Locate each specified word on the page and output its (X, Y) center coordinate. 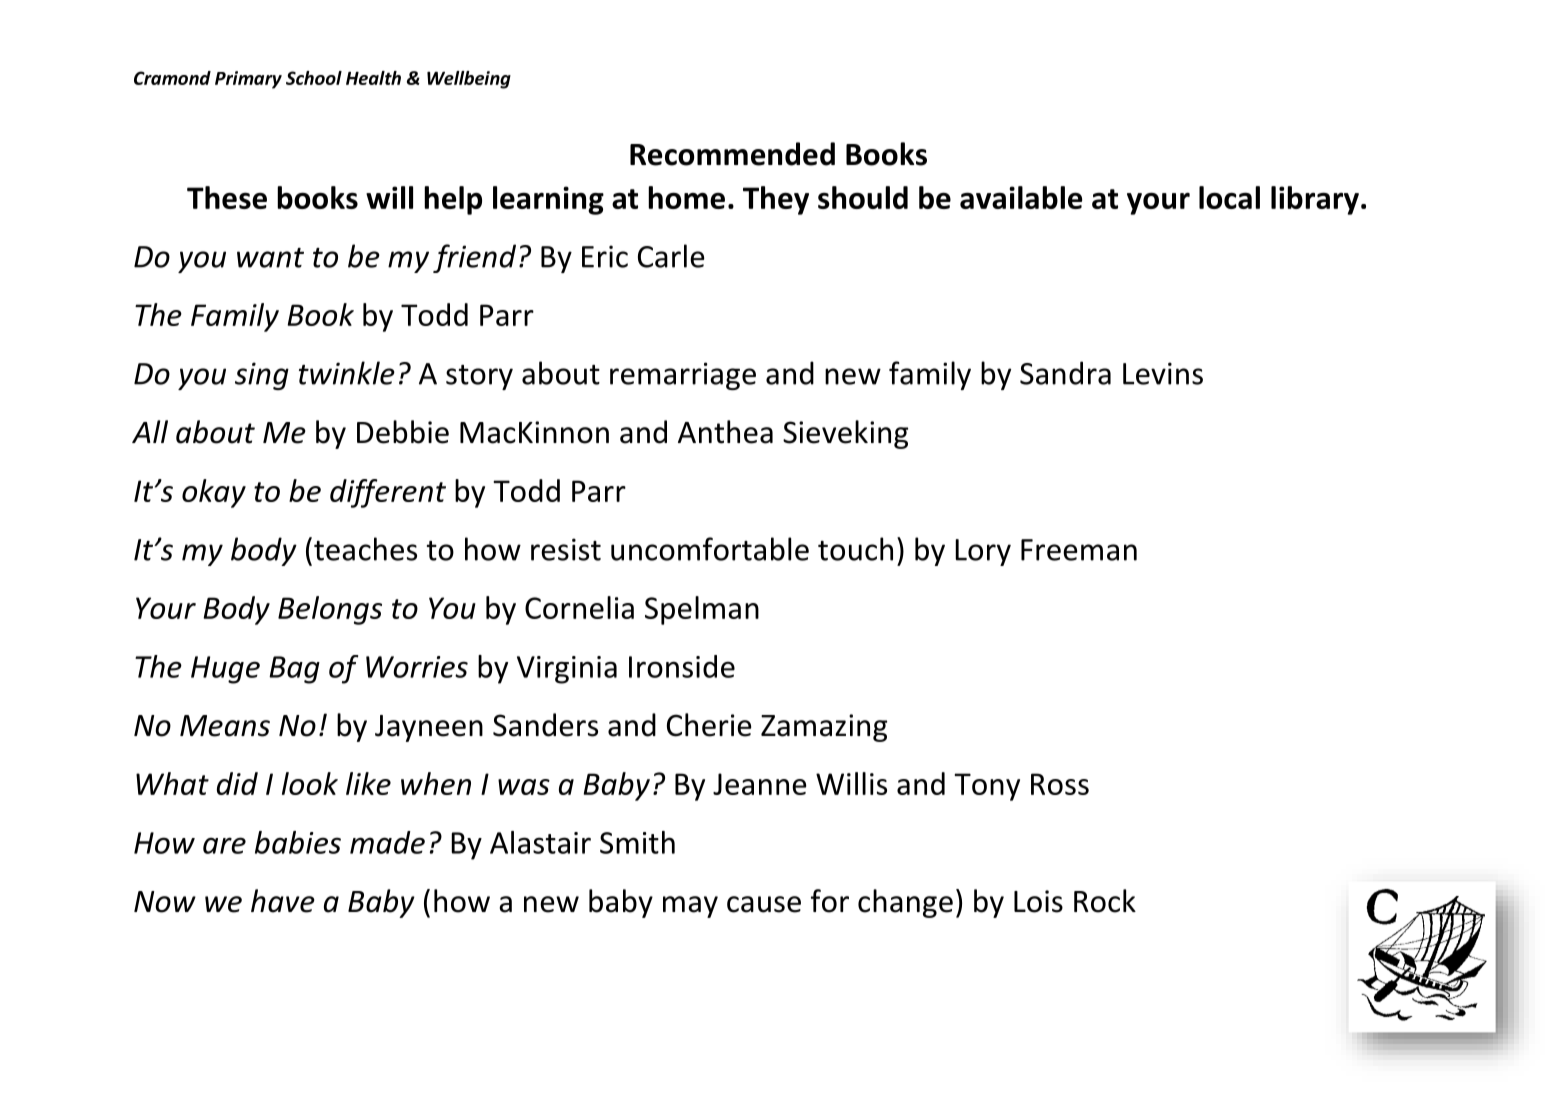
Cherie (709, 725)
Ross (1060, 784)
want (270, 258)
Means (225, 726)
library (1315, 200)
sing (262, 376)
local (1229, 197)
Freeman (1079, 550)
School (314, 78)
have (283, 901)
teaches (365, 549)
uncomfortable (710, 549)
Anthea (725, 432)
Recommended (732, 154)
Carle (671, 256)
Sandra (1065, 373)
